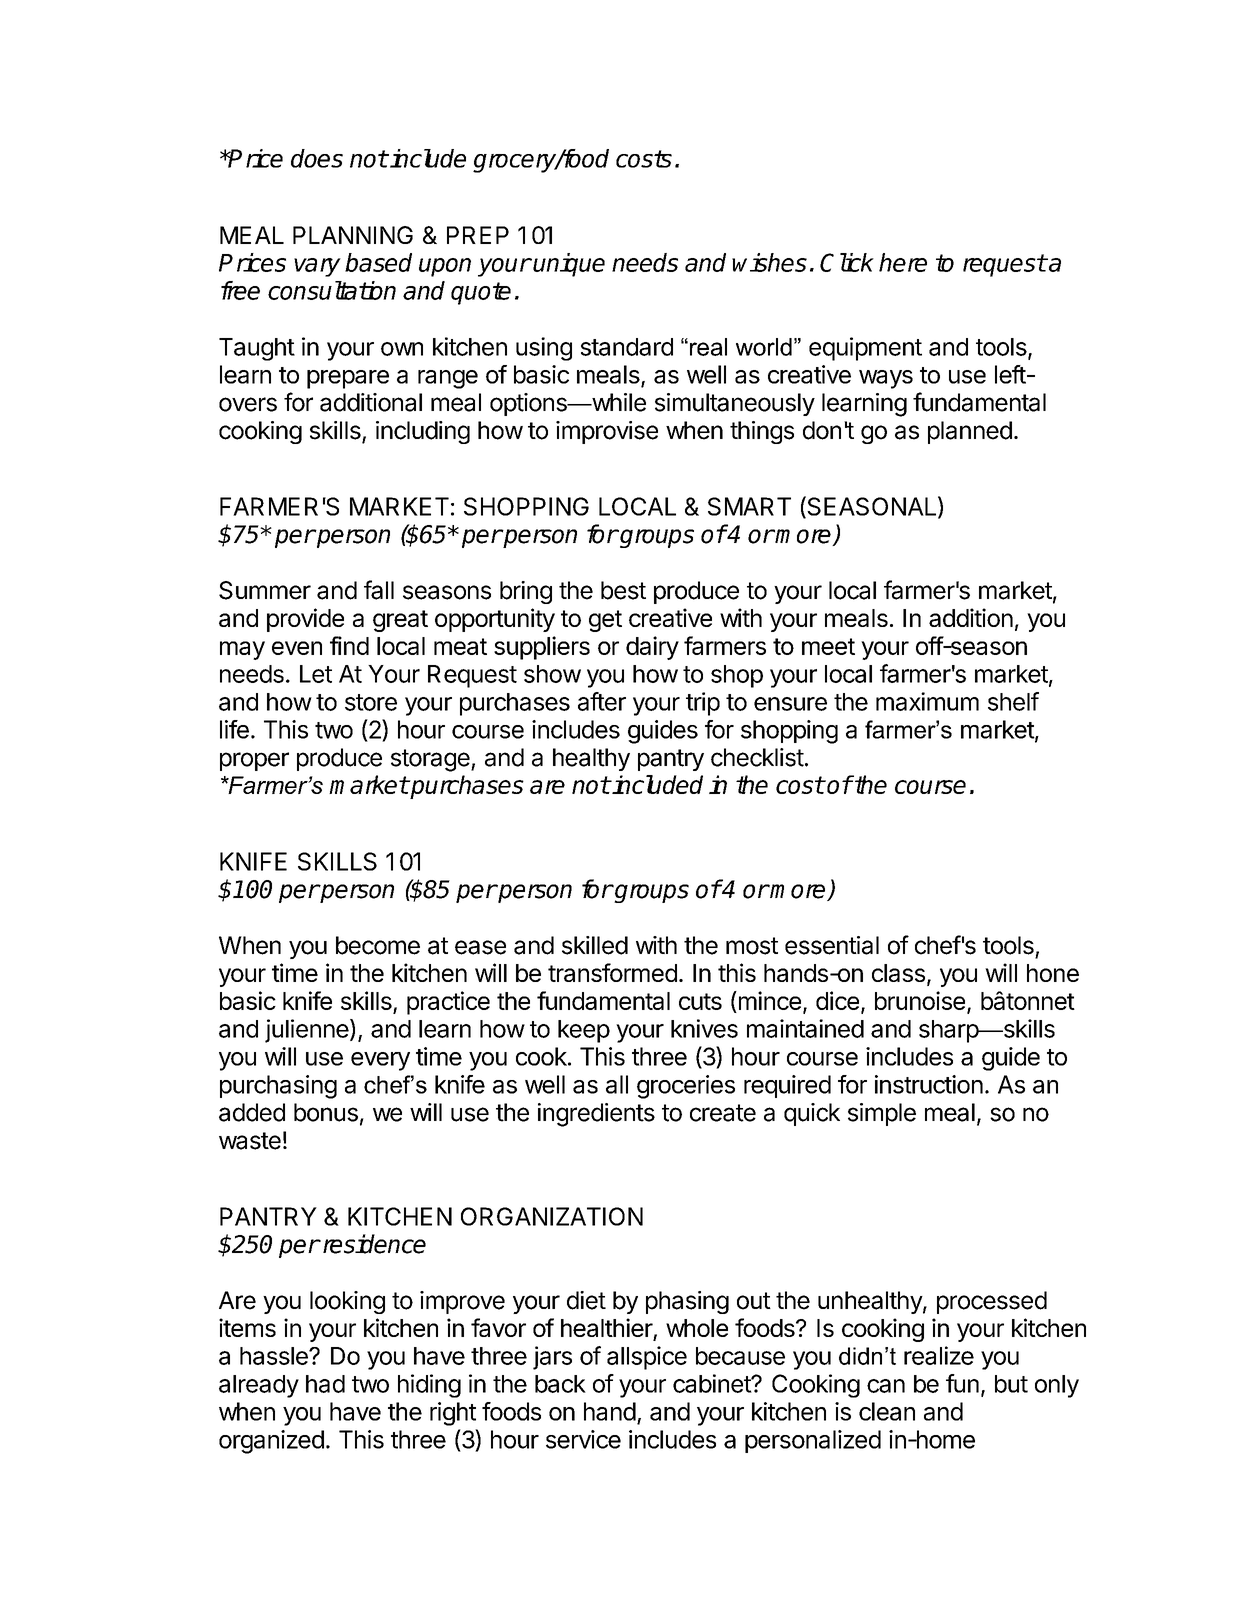 This screenshot has width=1236, height=1599. I want to click on does, so click(317, 158).
